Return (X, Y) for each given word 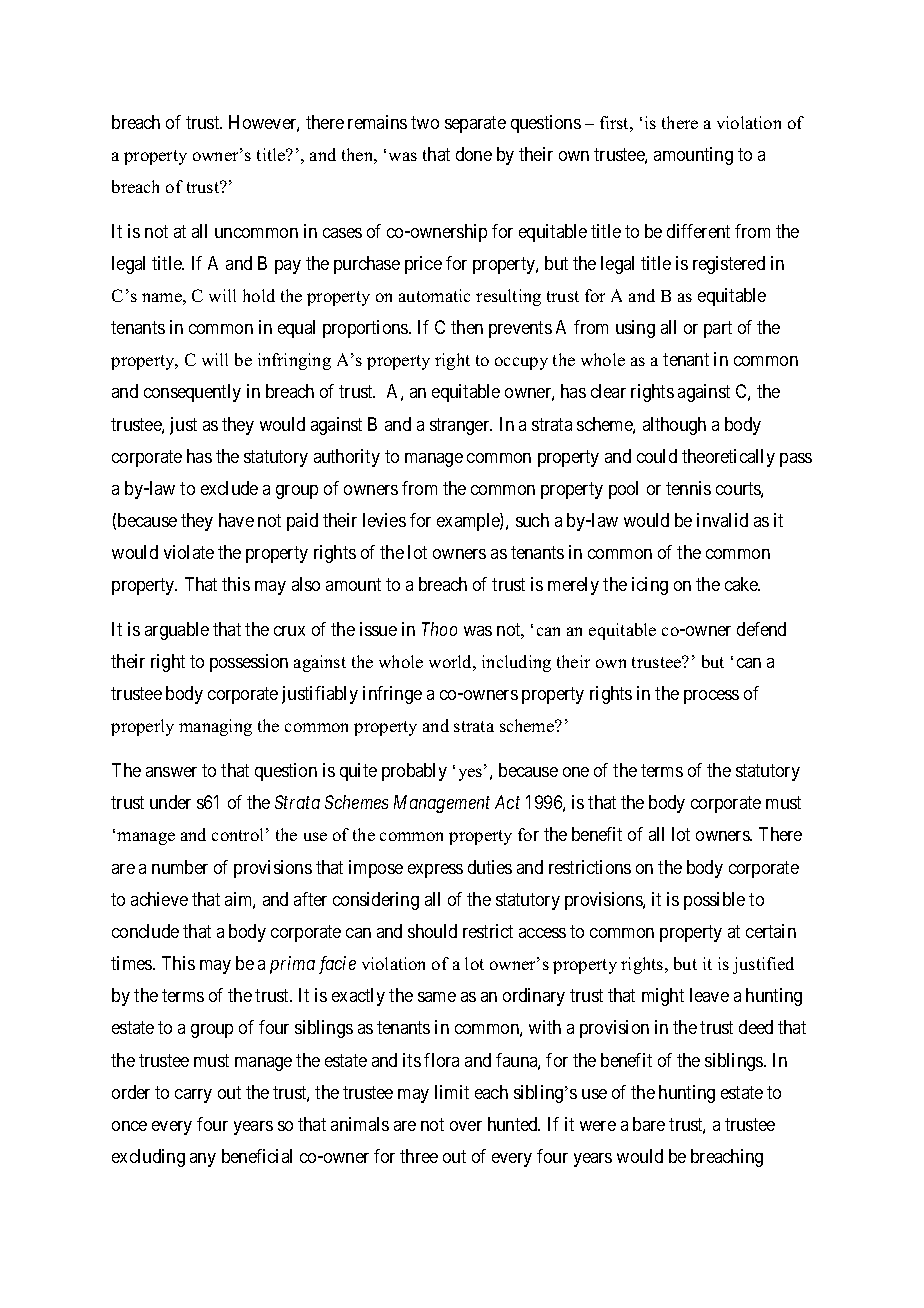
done (474, 154)
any (203, 1160)
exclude (229, 488)
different (698, 231)
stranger (461, 426)
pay (288, 267)
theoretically (728, 458)
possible (714, 901)
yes (472, 774)
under (170, 802)
